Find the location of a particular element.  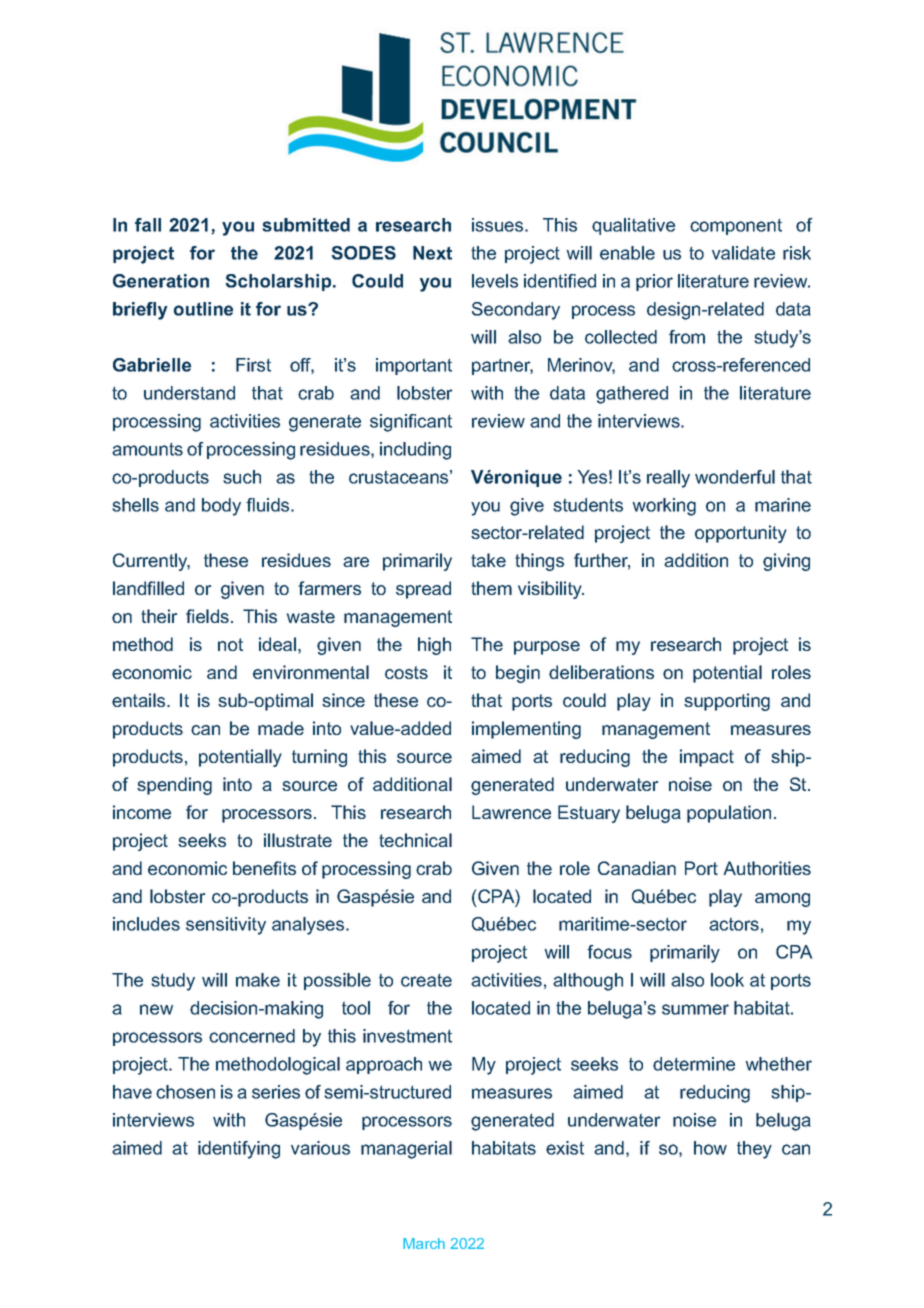

validate is located at coordinates (743, 253).
